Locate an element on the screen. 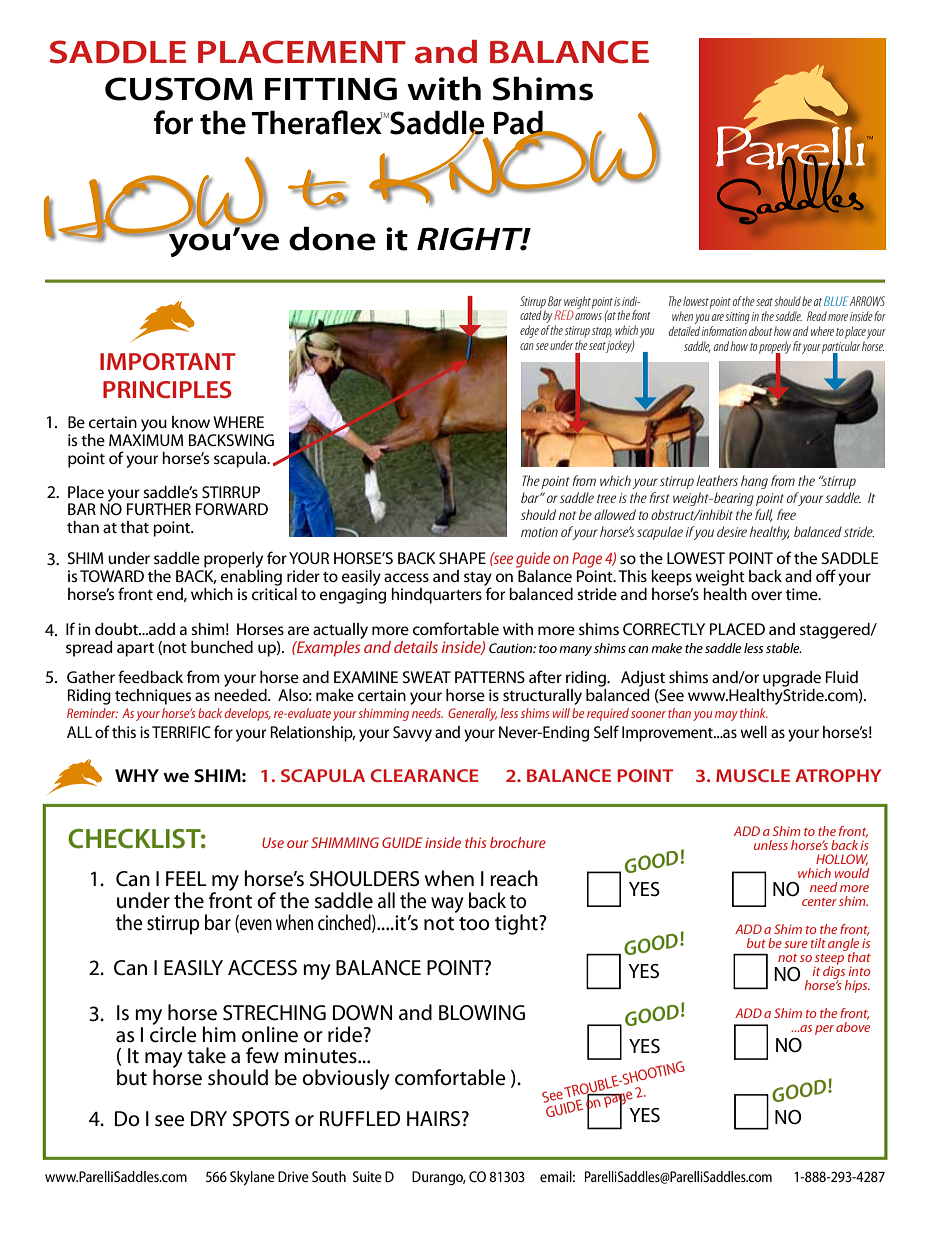 Image resolution: width=952 pixels, height=1233 pixels. CUSTOM is located at coordinates (179, 89).
